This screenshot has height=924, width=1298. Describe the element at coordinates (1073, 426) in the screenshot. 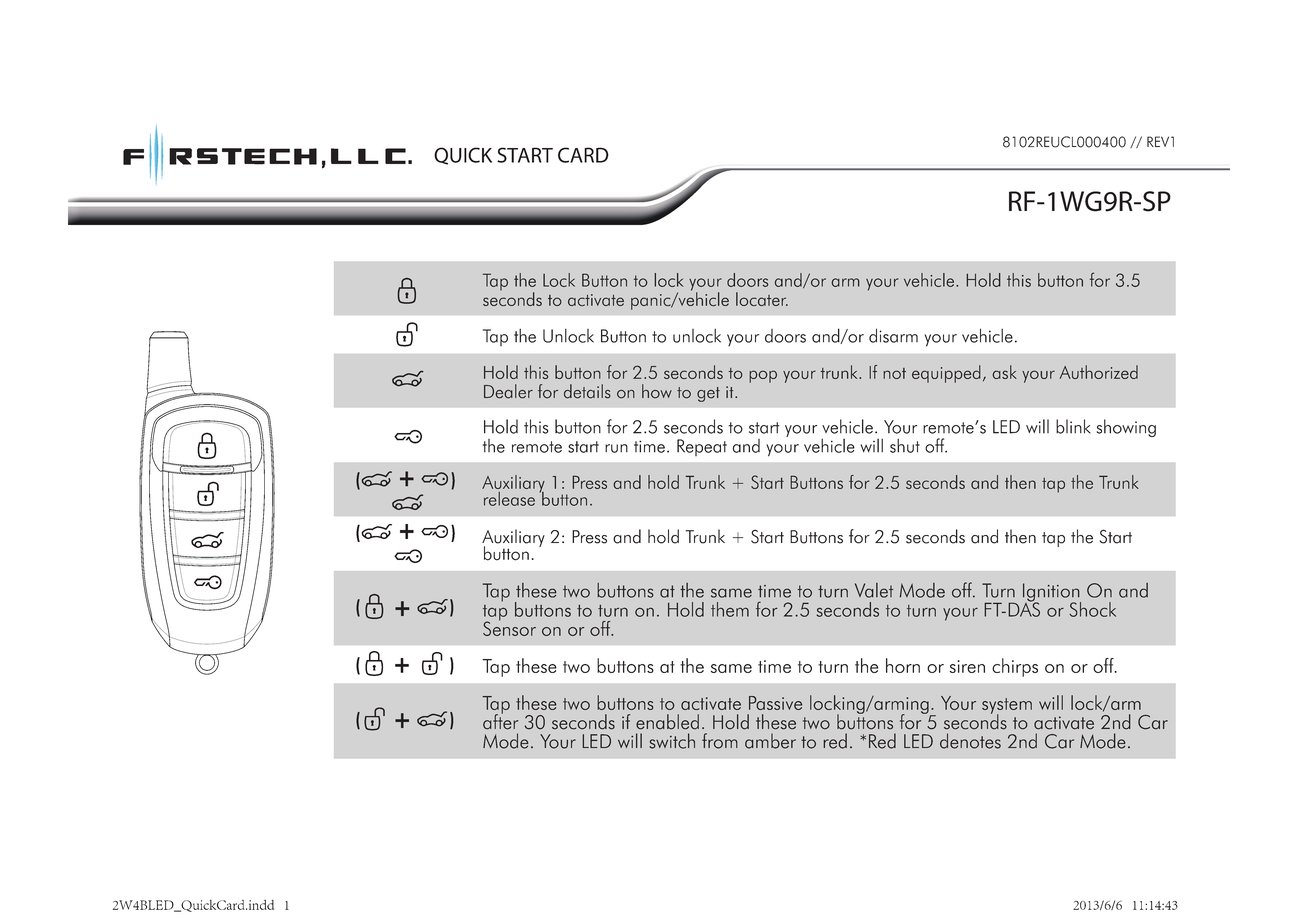

I see `blink` at that location.
